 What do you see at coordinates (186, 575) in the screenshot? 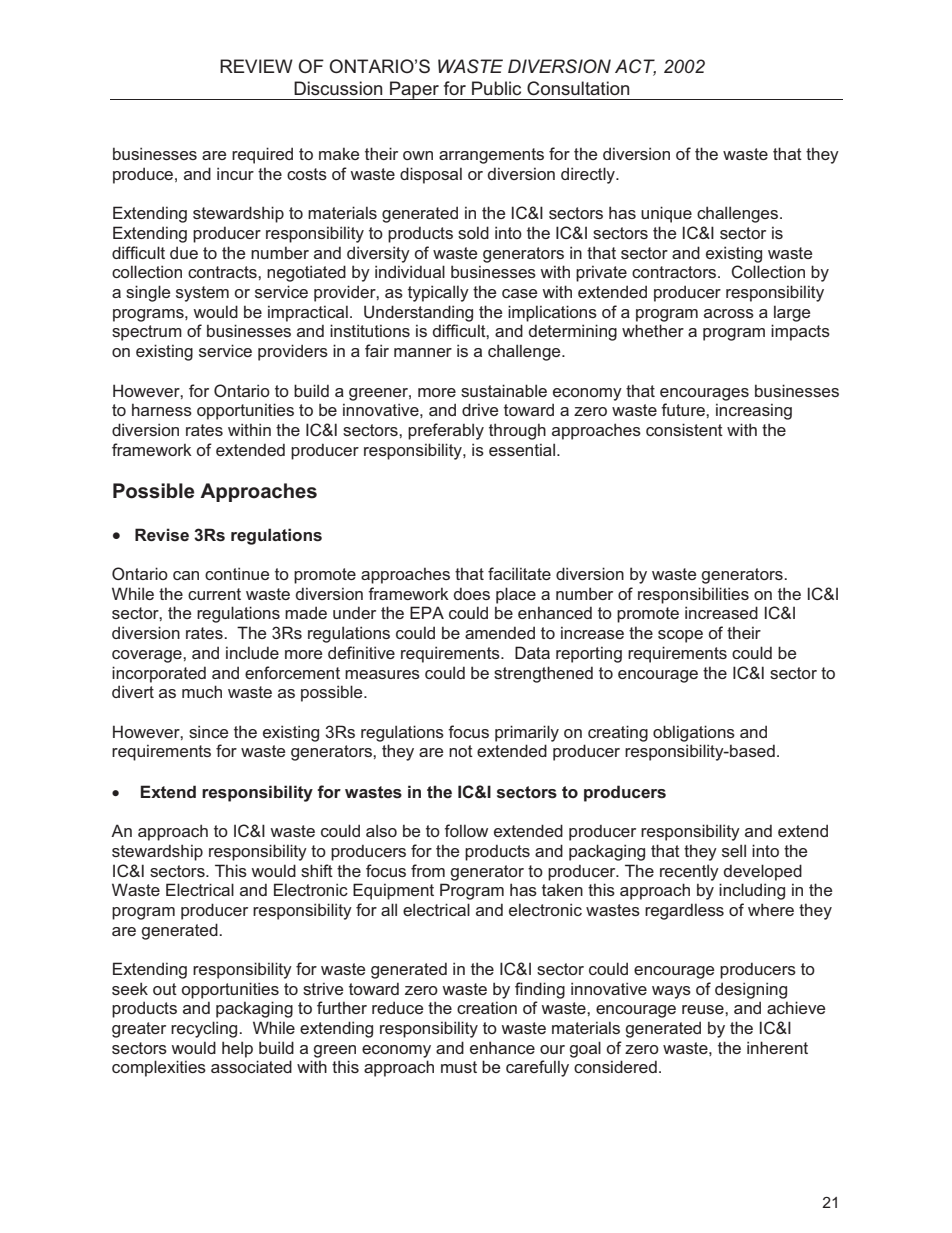
I see `can` at bounding box center [186, 575].
